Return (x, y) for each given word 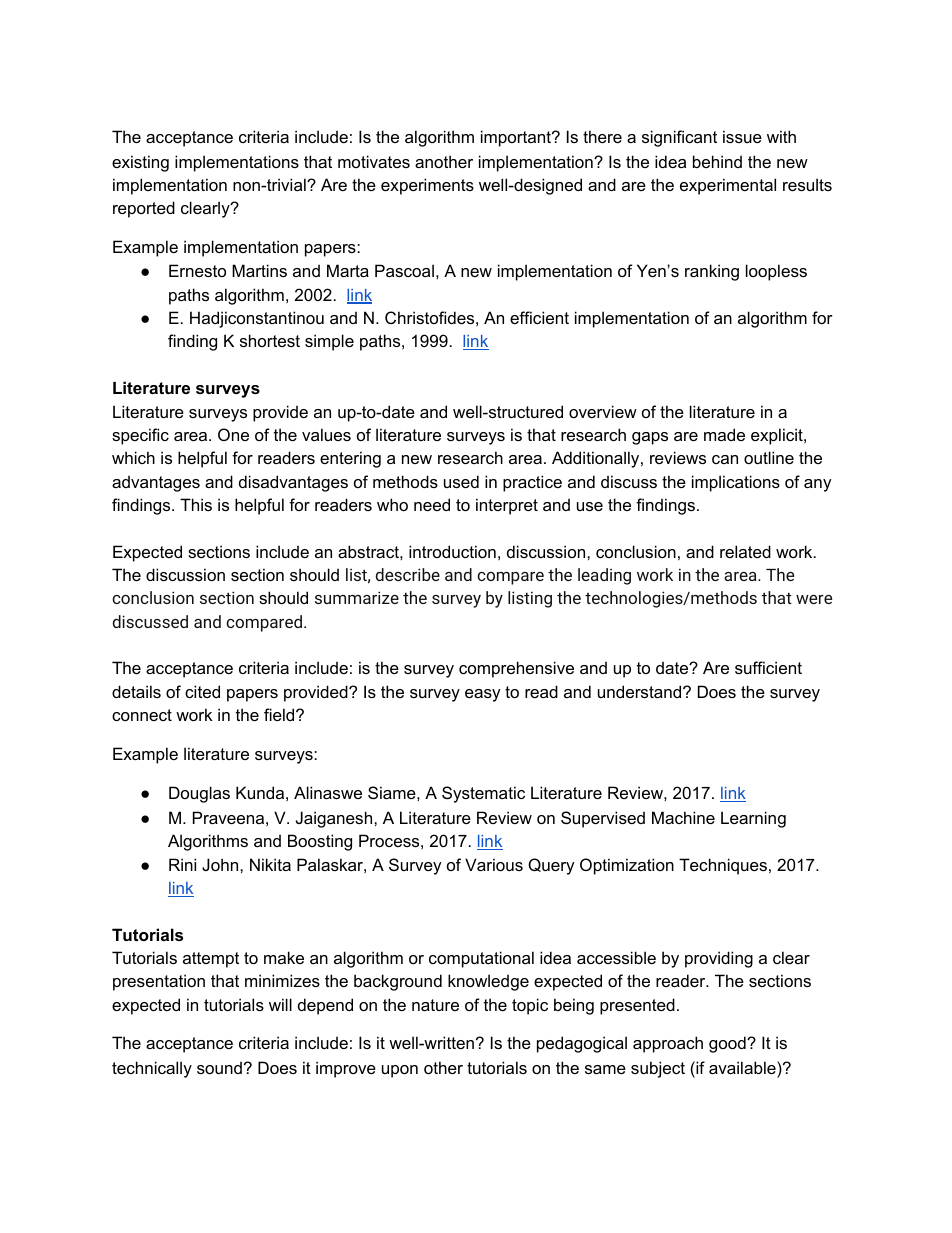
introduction (452, 551)
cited (202, 691)
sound (219, 1067)
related (745, 551)
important (517, 138)
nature (435, 1005)
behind (717, 161)
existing (140, 163)
